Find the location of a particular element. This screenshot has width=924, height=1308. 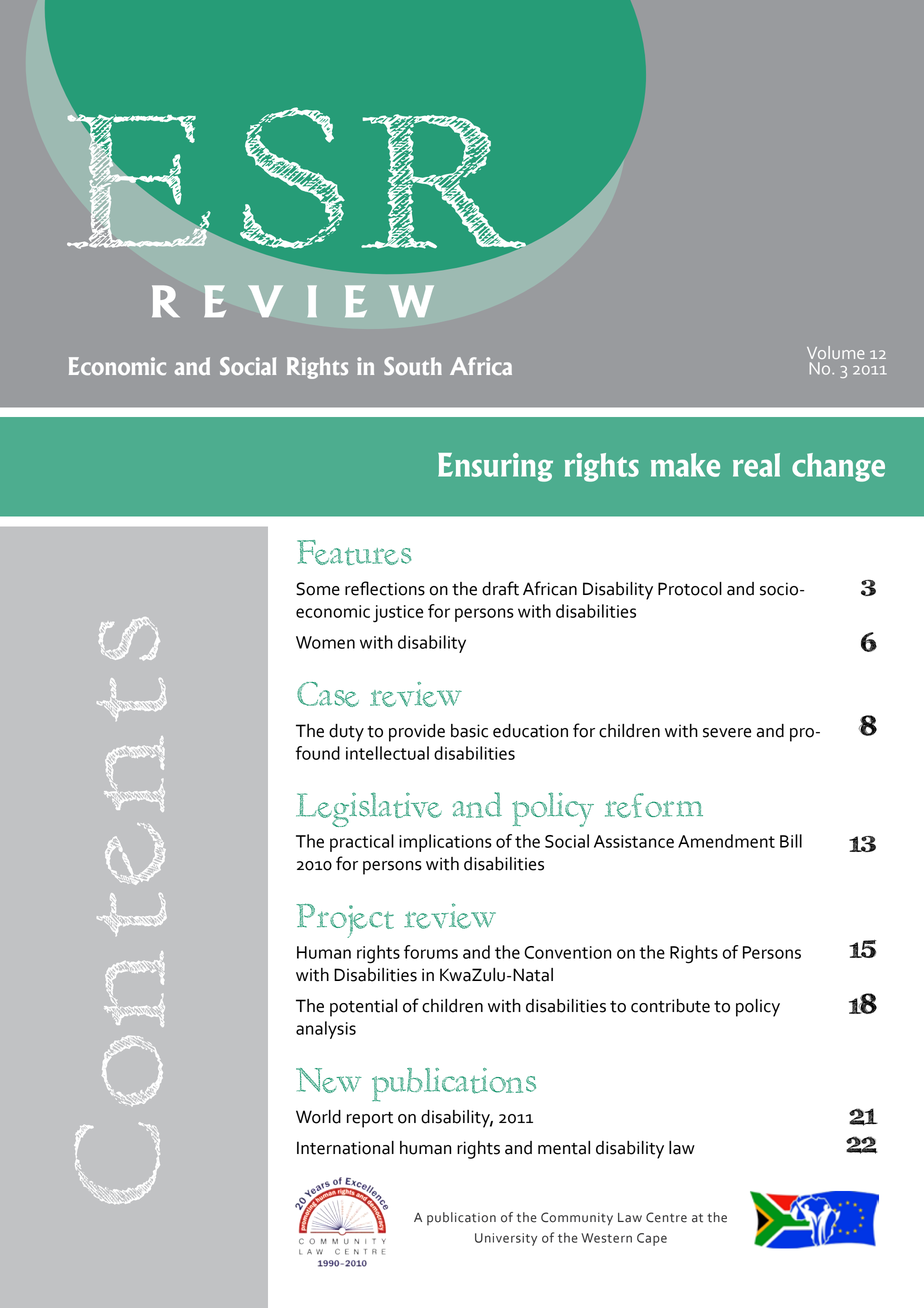

Convention is located at coordinates (567, 952).
